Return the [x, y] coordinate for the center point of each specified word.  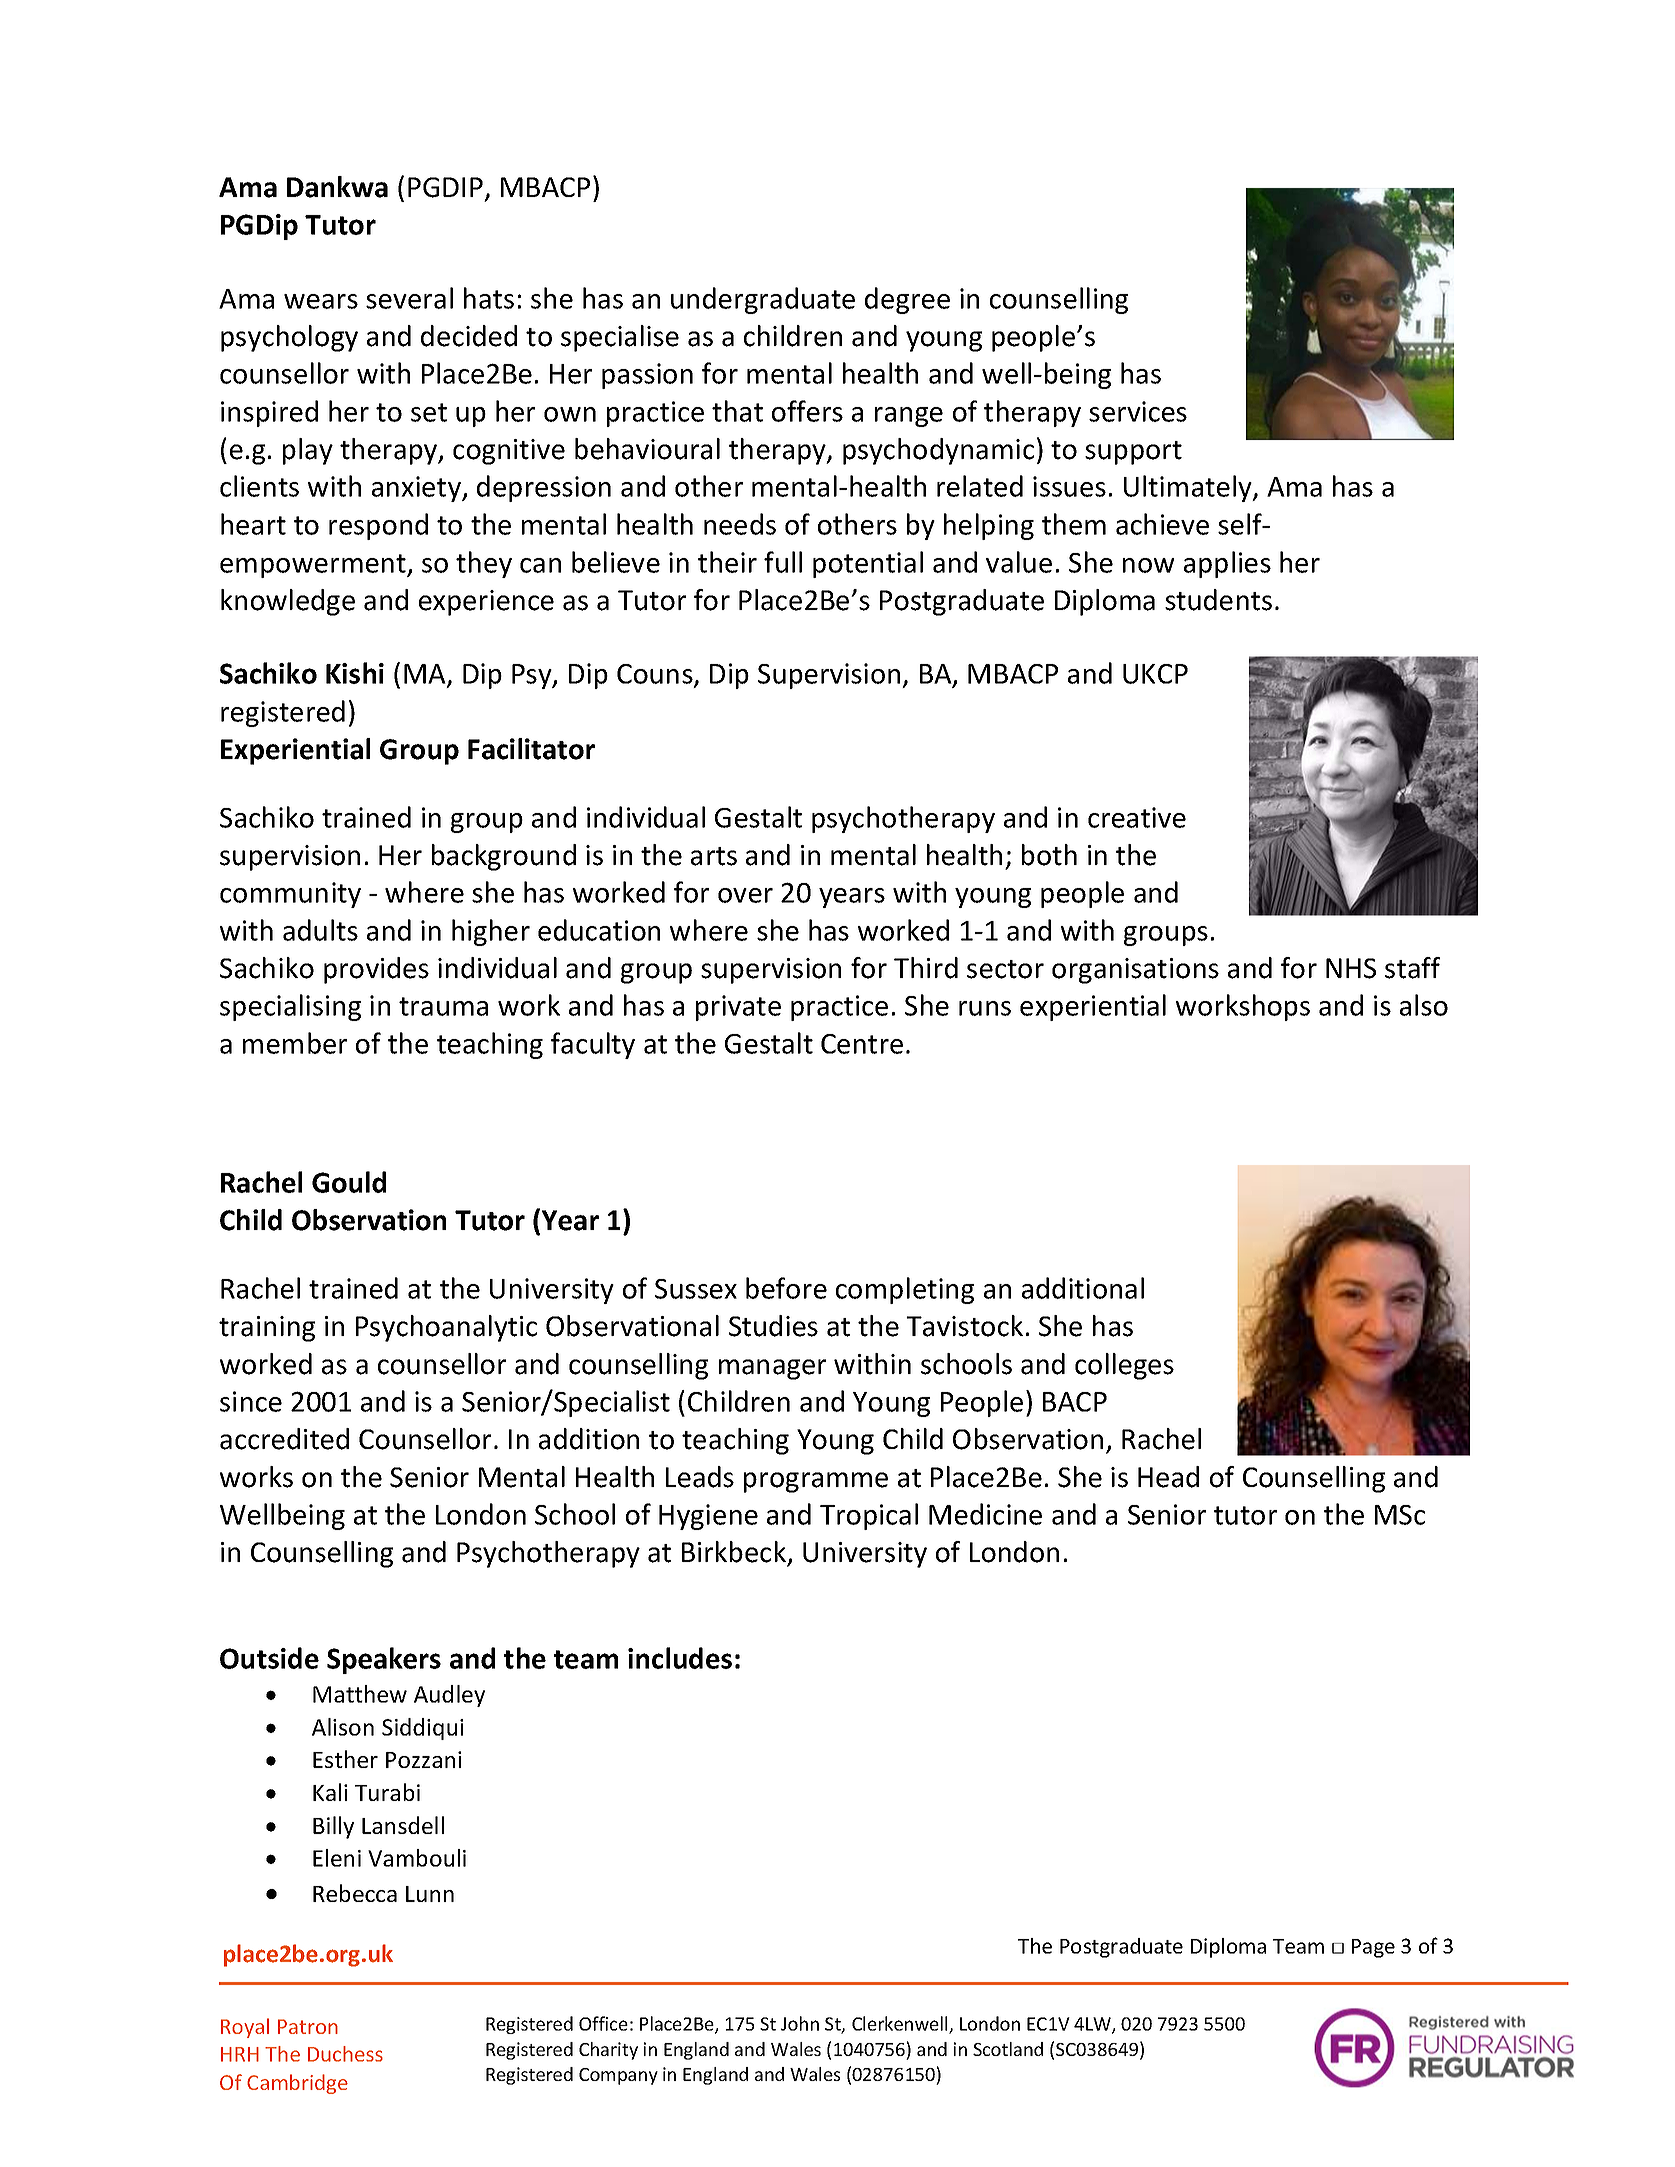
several [409, 298]
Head [1168, 1477]
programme [816, 1482]
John [800, 2023]
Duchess [345, 2054]
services [1138, 411]
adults [320, 930]
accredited [284, 1439]
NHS [1351, 968]
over [745, 895]
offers [807, 411]
